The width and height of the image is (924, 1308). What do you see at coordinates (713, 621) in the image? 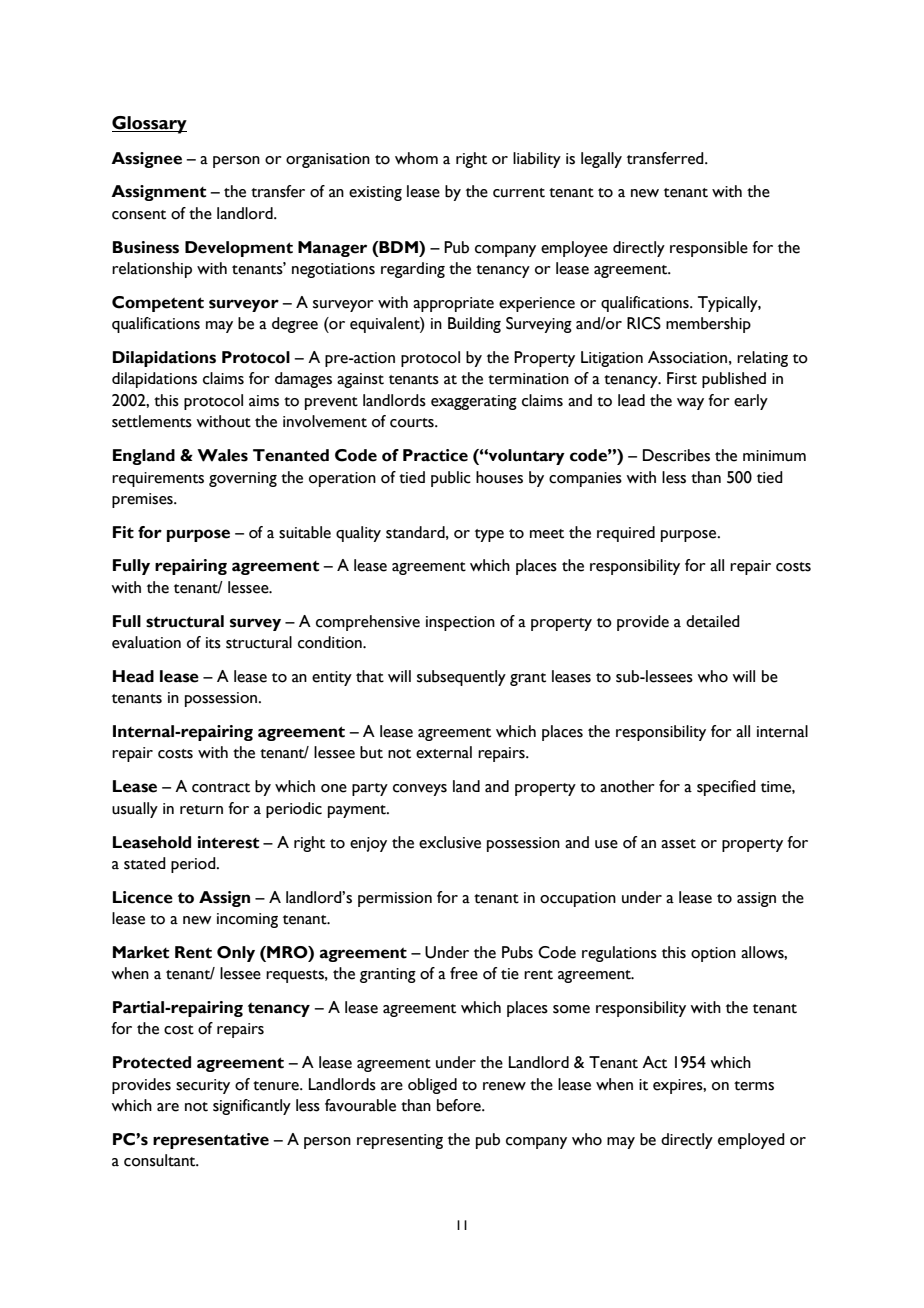
I see `detailed` at bounding box center [713, 621].
